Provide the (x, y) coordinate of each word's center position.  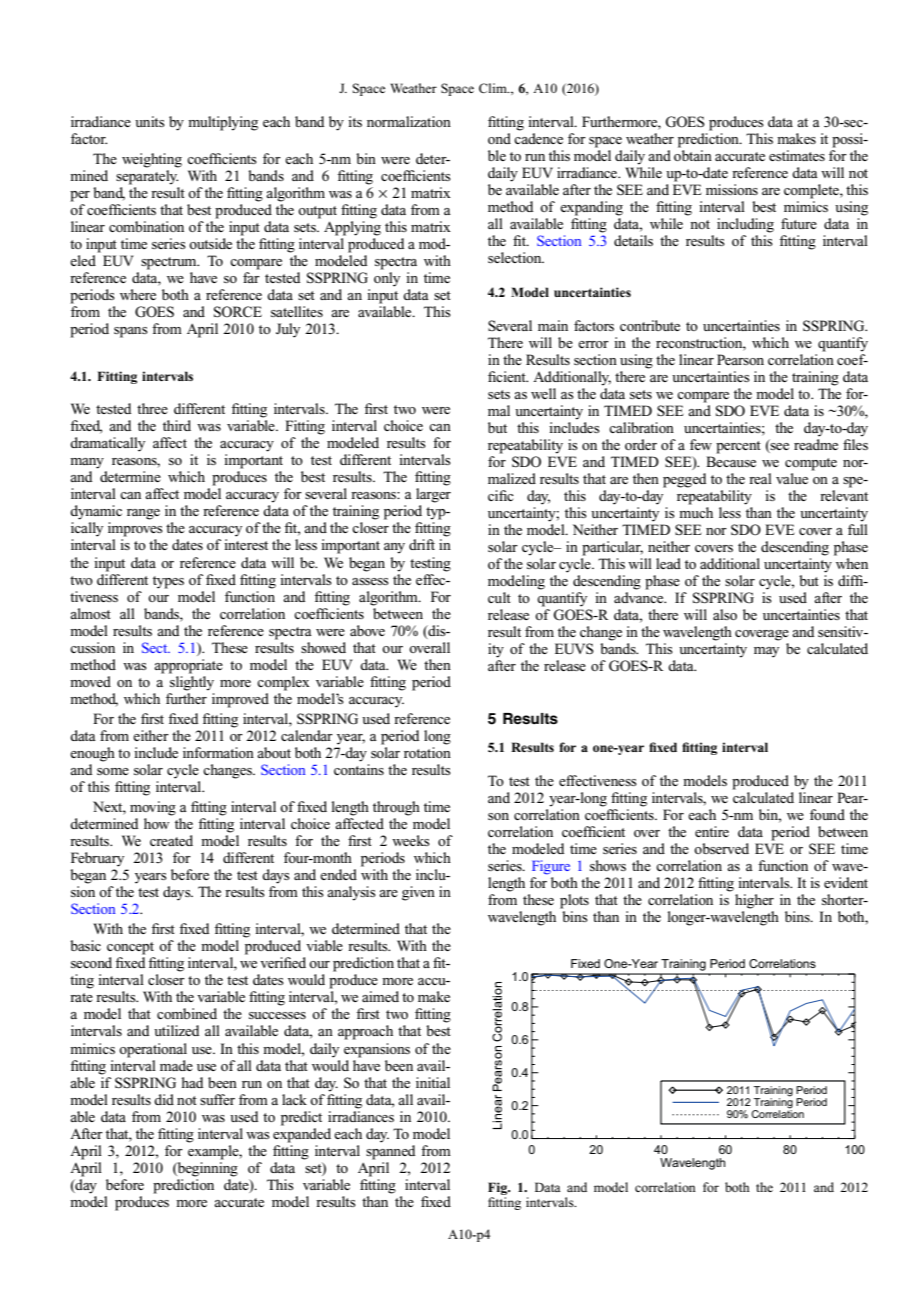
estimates (797, 155)
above (367, 630)
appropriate (188, 666)
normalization (409, 121)
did (164, 1099)
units (150, 121)
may (766, 652)
